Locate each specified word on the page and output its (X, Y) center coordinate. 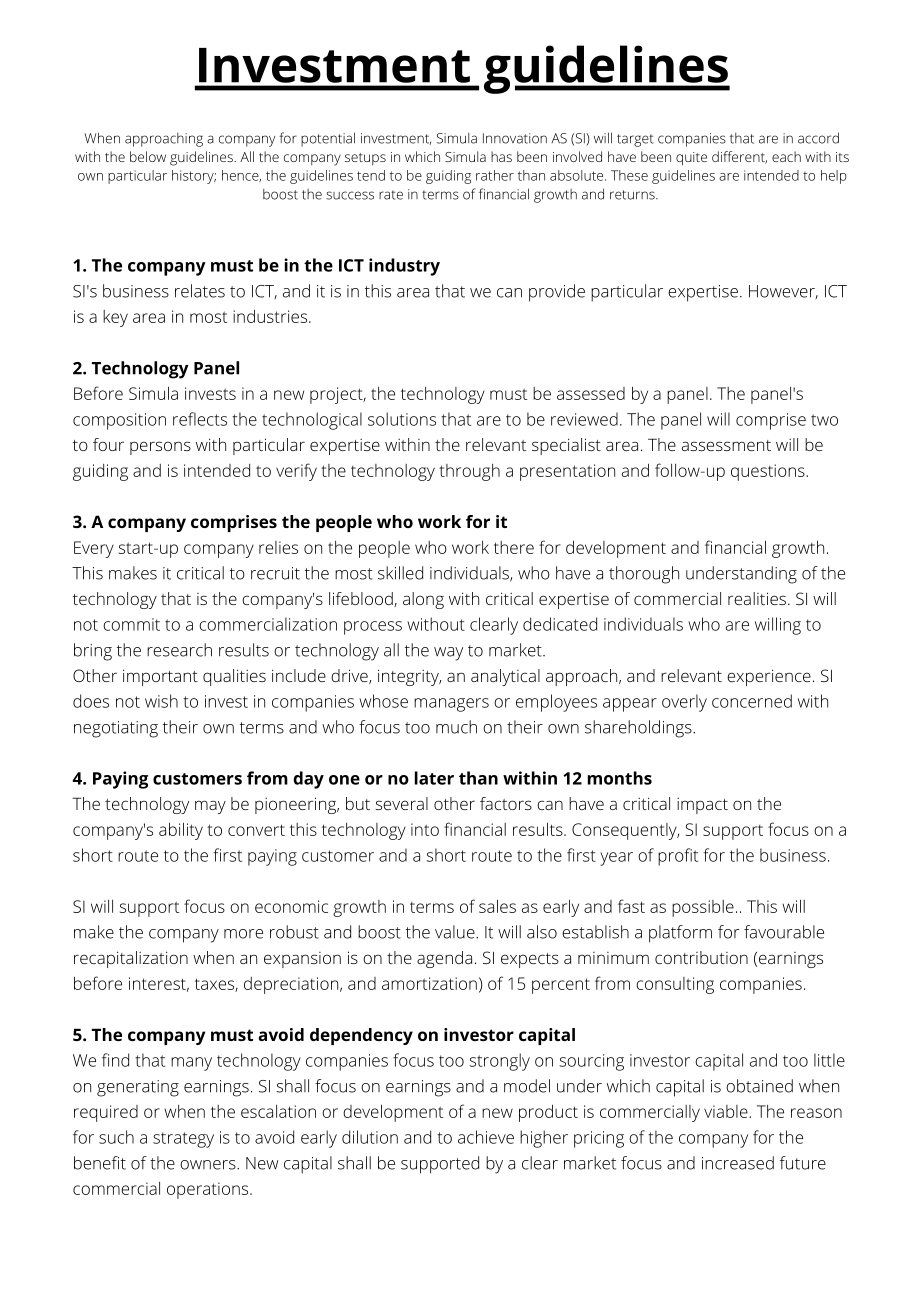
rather (495, 175)
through (469, 472)
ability (181, 831)
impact (702, 806)
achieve (486, 1137)
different (739, 157)
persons (160, 448)
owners (209, 1165)
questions (769, 472)
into (425, 829)
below (148, 156)
